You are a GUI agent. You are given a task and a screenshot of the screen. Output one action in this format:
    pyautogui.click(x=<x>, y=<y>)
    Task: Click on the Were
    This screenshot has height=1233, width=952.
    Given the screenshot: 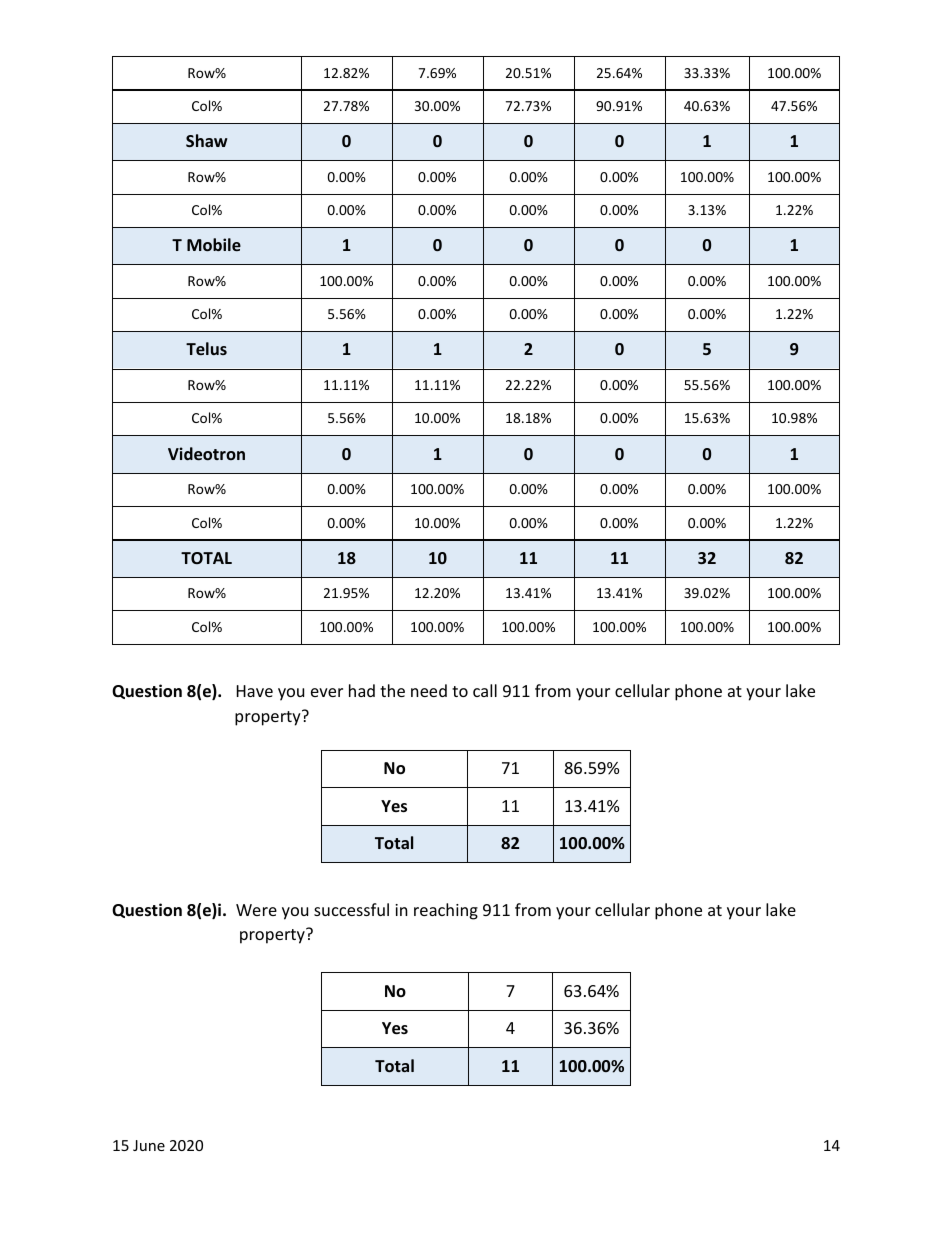 What is the action you would take?
    pyautogui.click(x=256, y=910)
